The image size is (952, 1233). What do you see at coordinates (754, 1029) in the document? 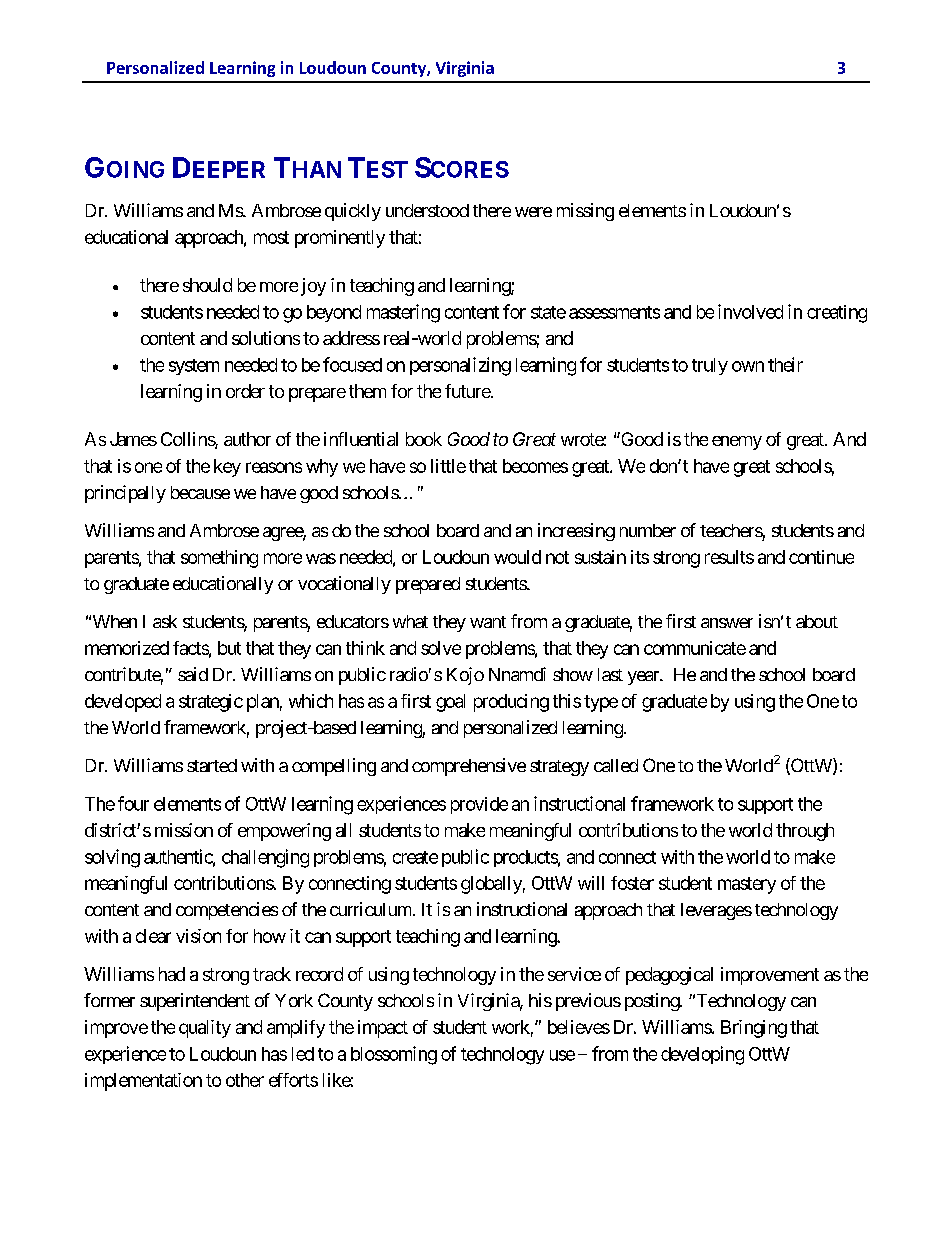
I see `Bringing` at bounding box center [754, 1029].
